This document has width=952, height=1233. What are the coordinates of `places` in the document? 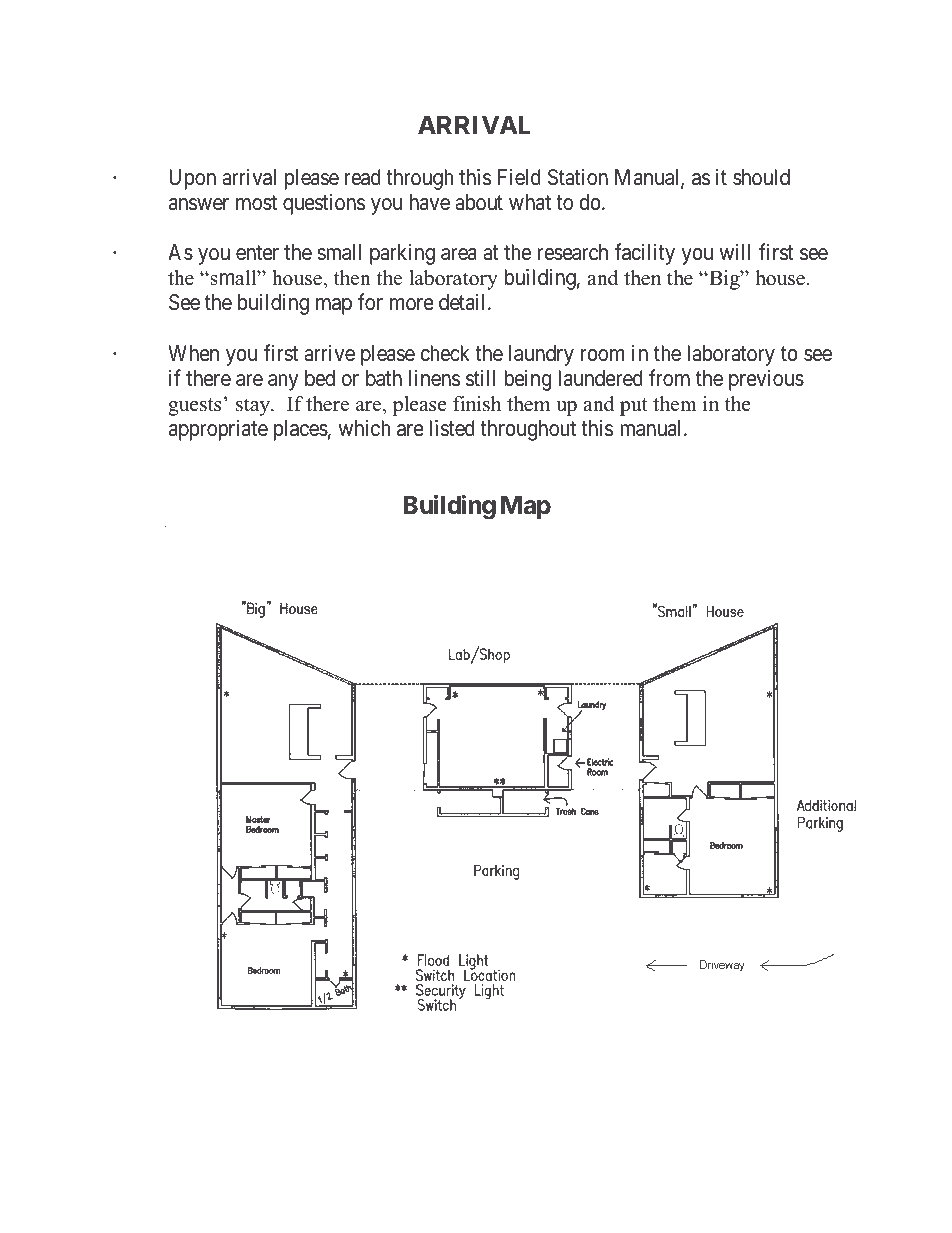 It's located at (301, 430).
